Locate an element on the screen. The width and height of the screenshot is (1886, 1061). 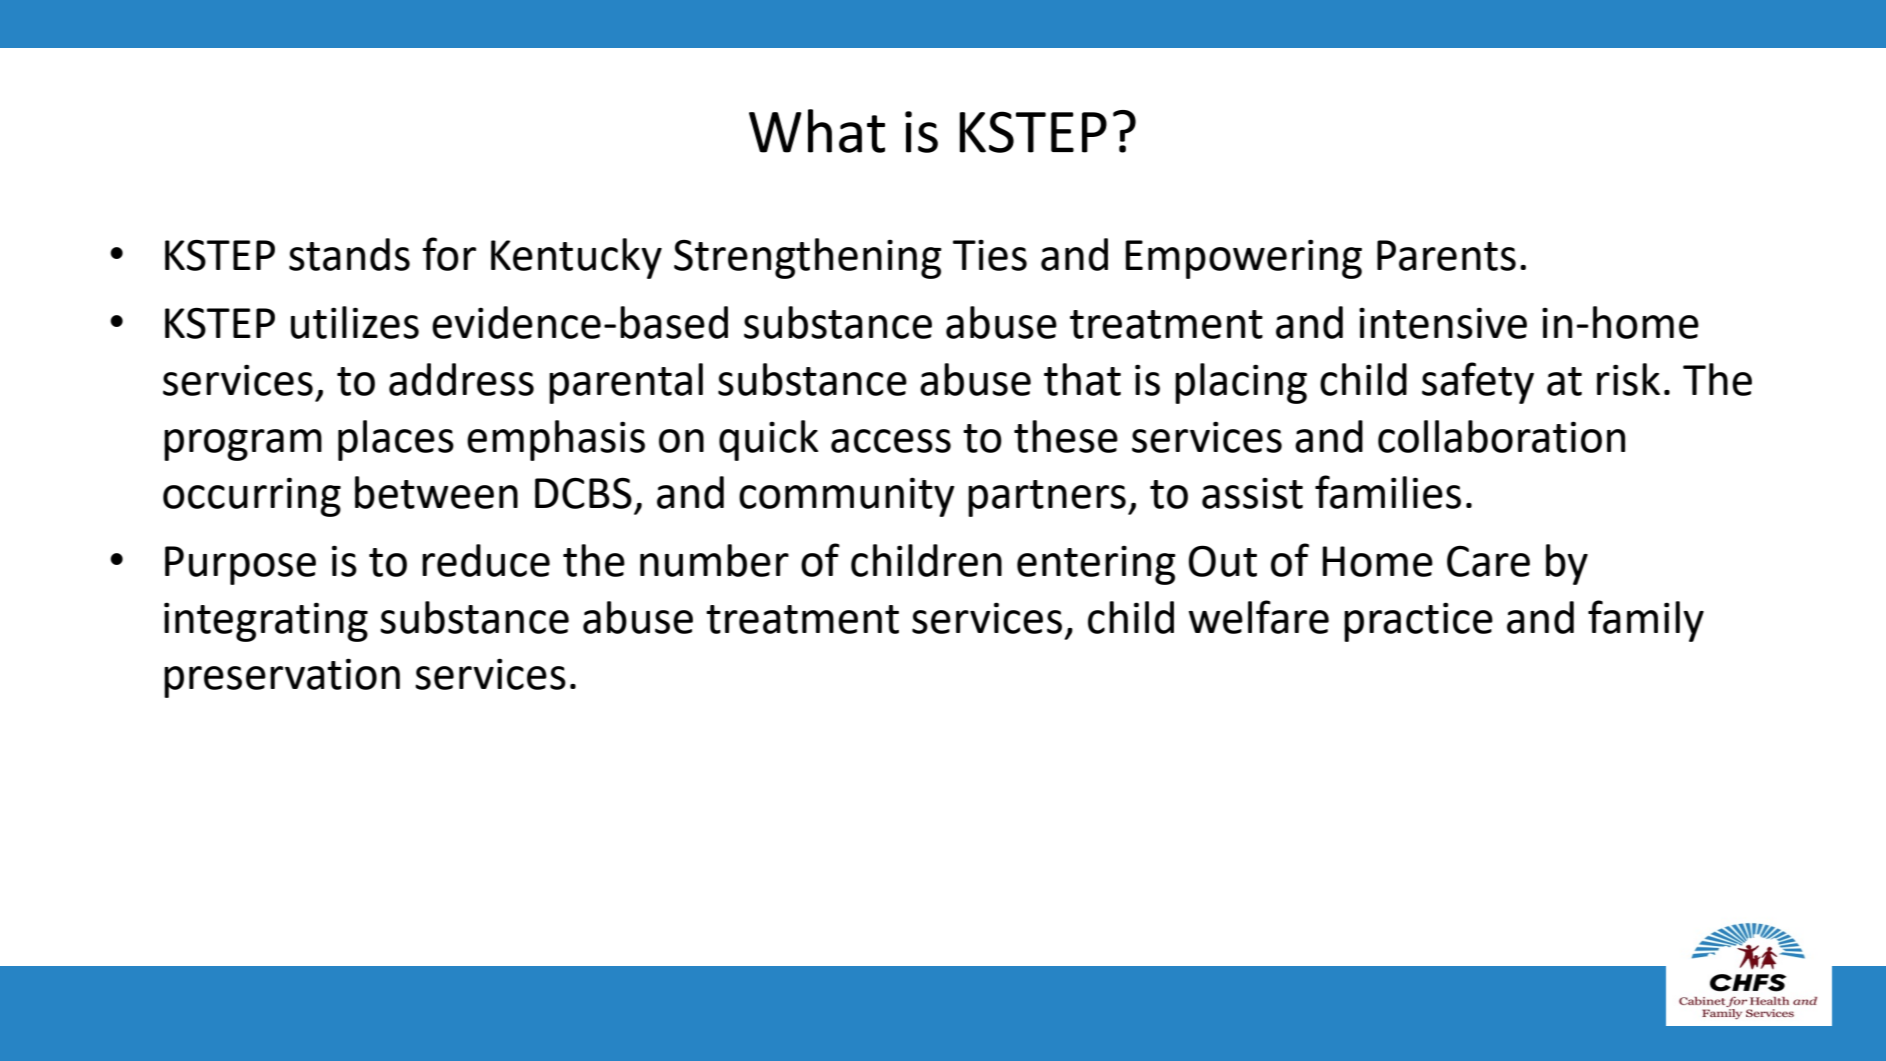
intensive is located at coordinates (1443, 323).
